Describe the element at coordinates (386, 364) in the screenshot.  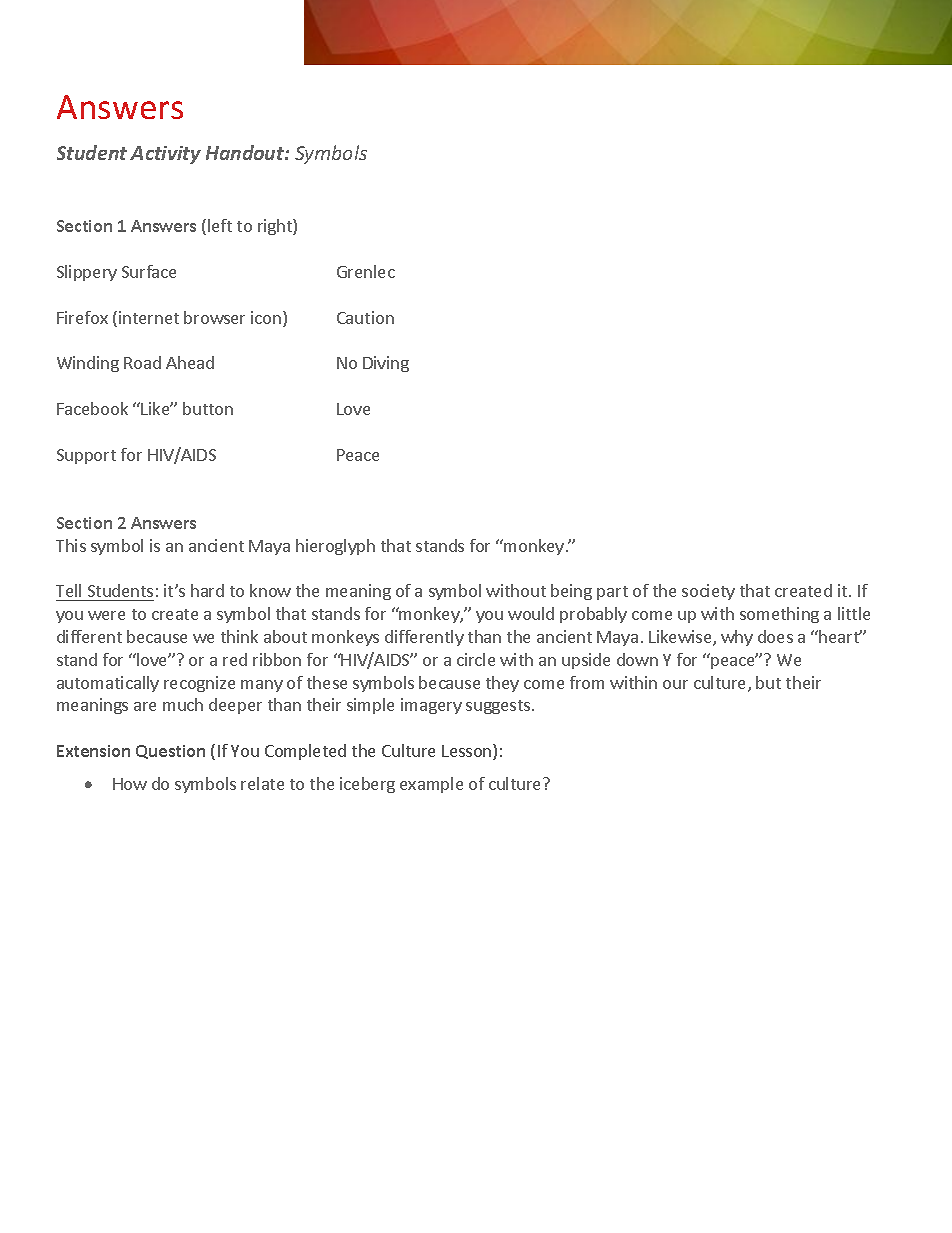
I see `Diving` at that location.
